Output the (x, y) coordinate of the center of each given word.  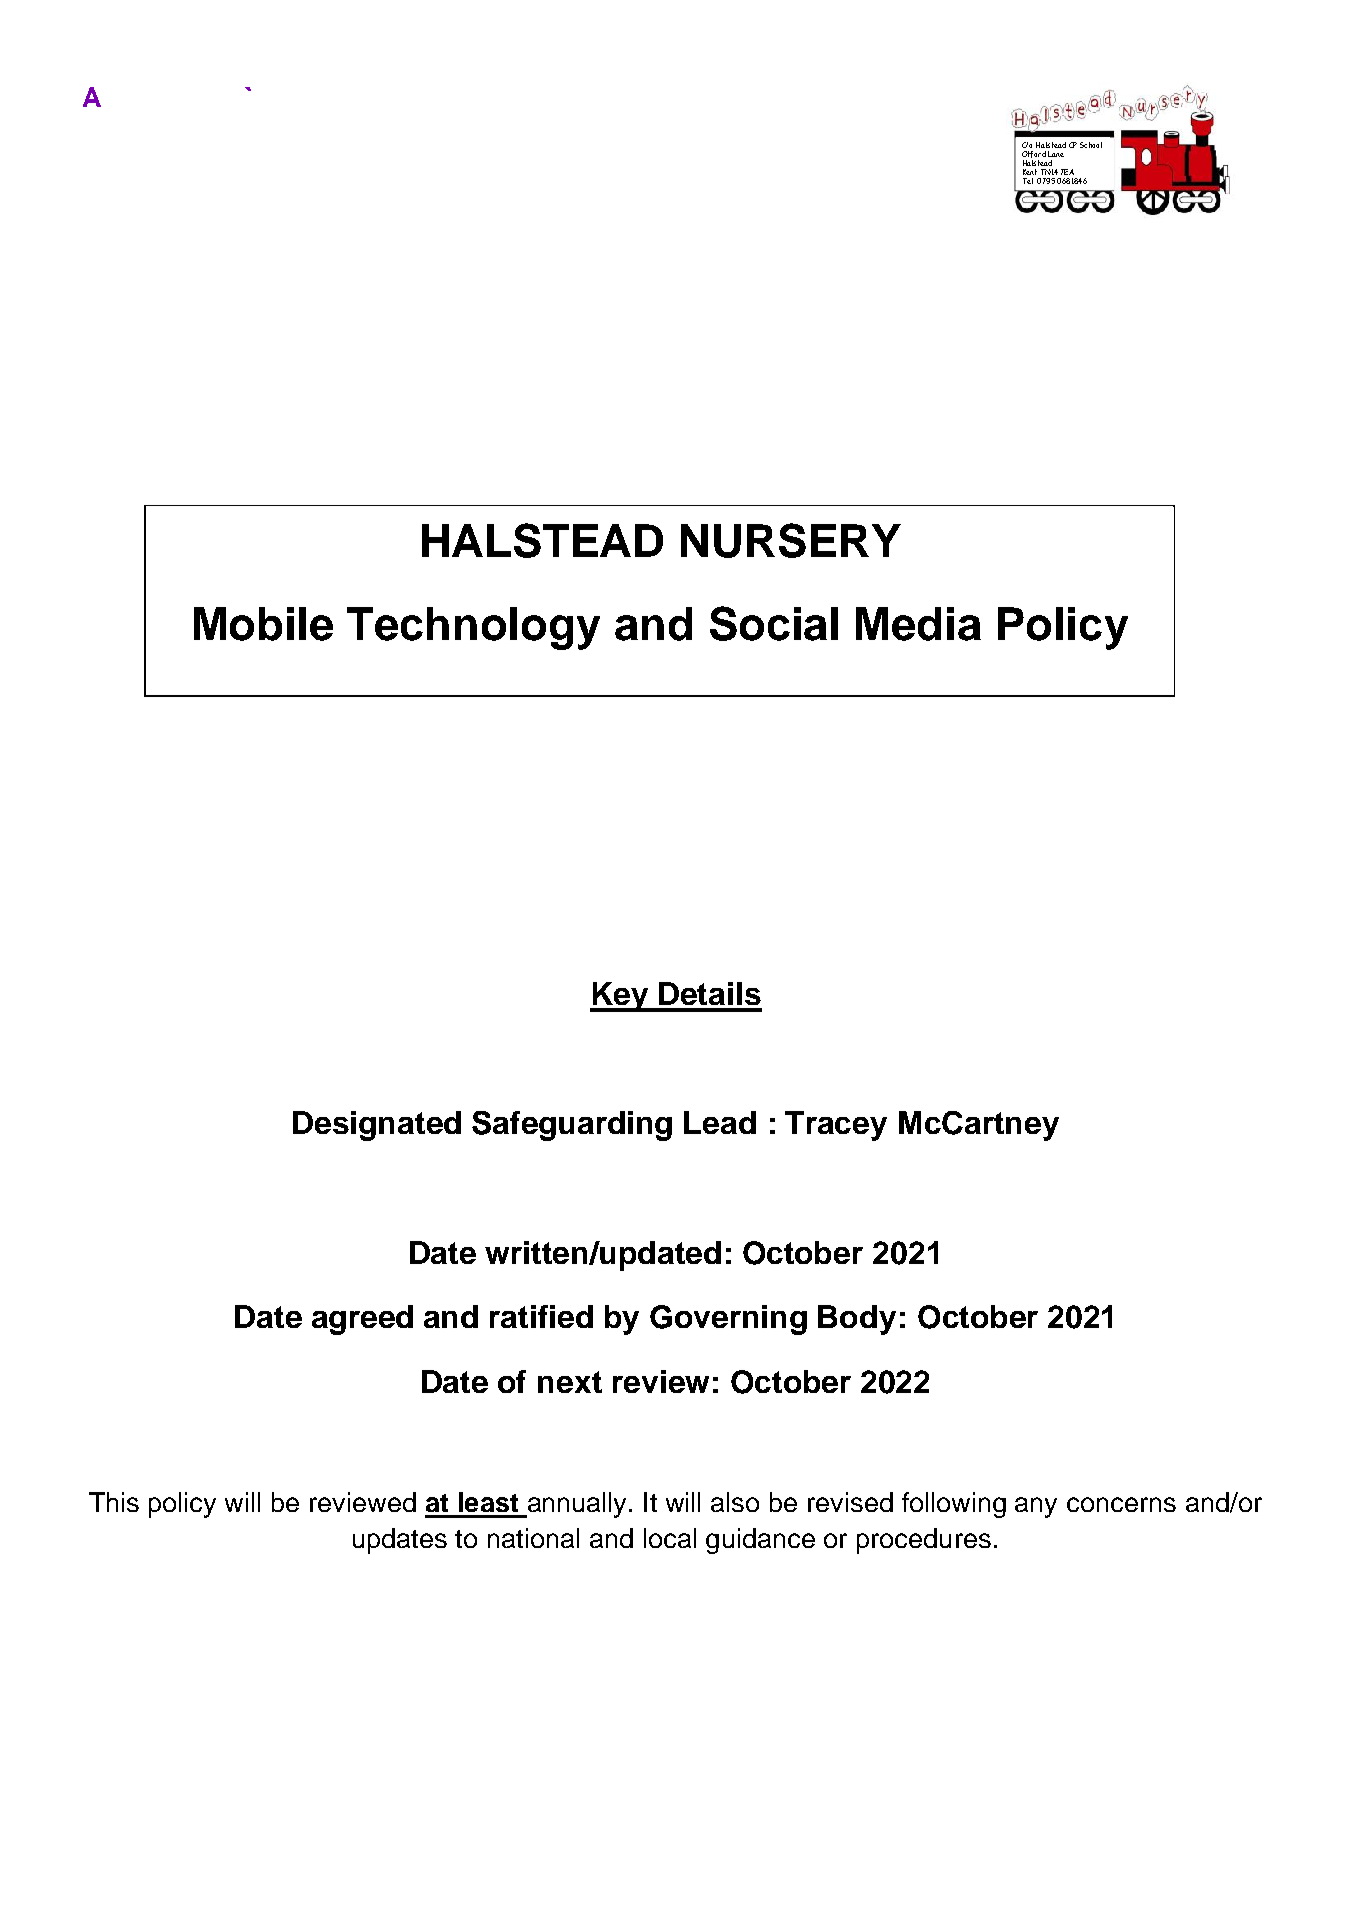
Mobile (263, 624)
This (114, 1502)
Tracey (836, 1126)
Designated (377, 1126)
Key (620, 997)
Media (918, 624)
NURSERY (791, 540)
